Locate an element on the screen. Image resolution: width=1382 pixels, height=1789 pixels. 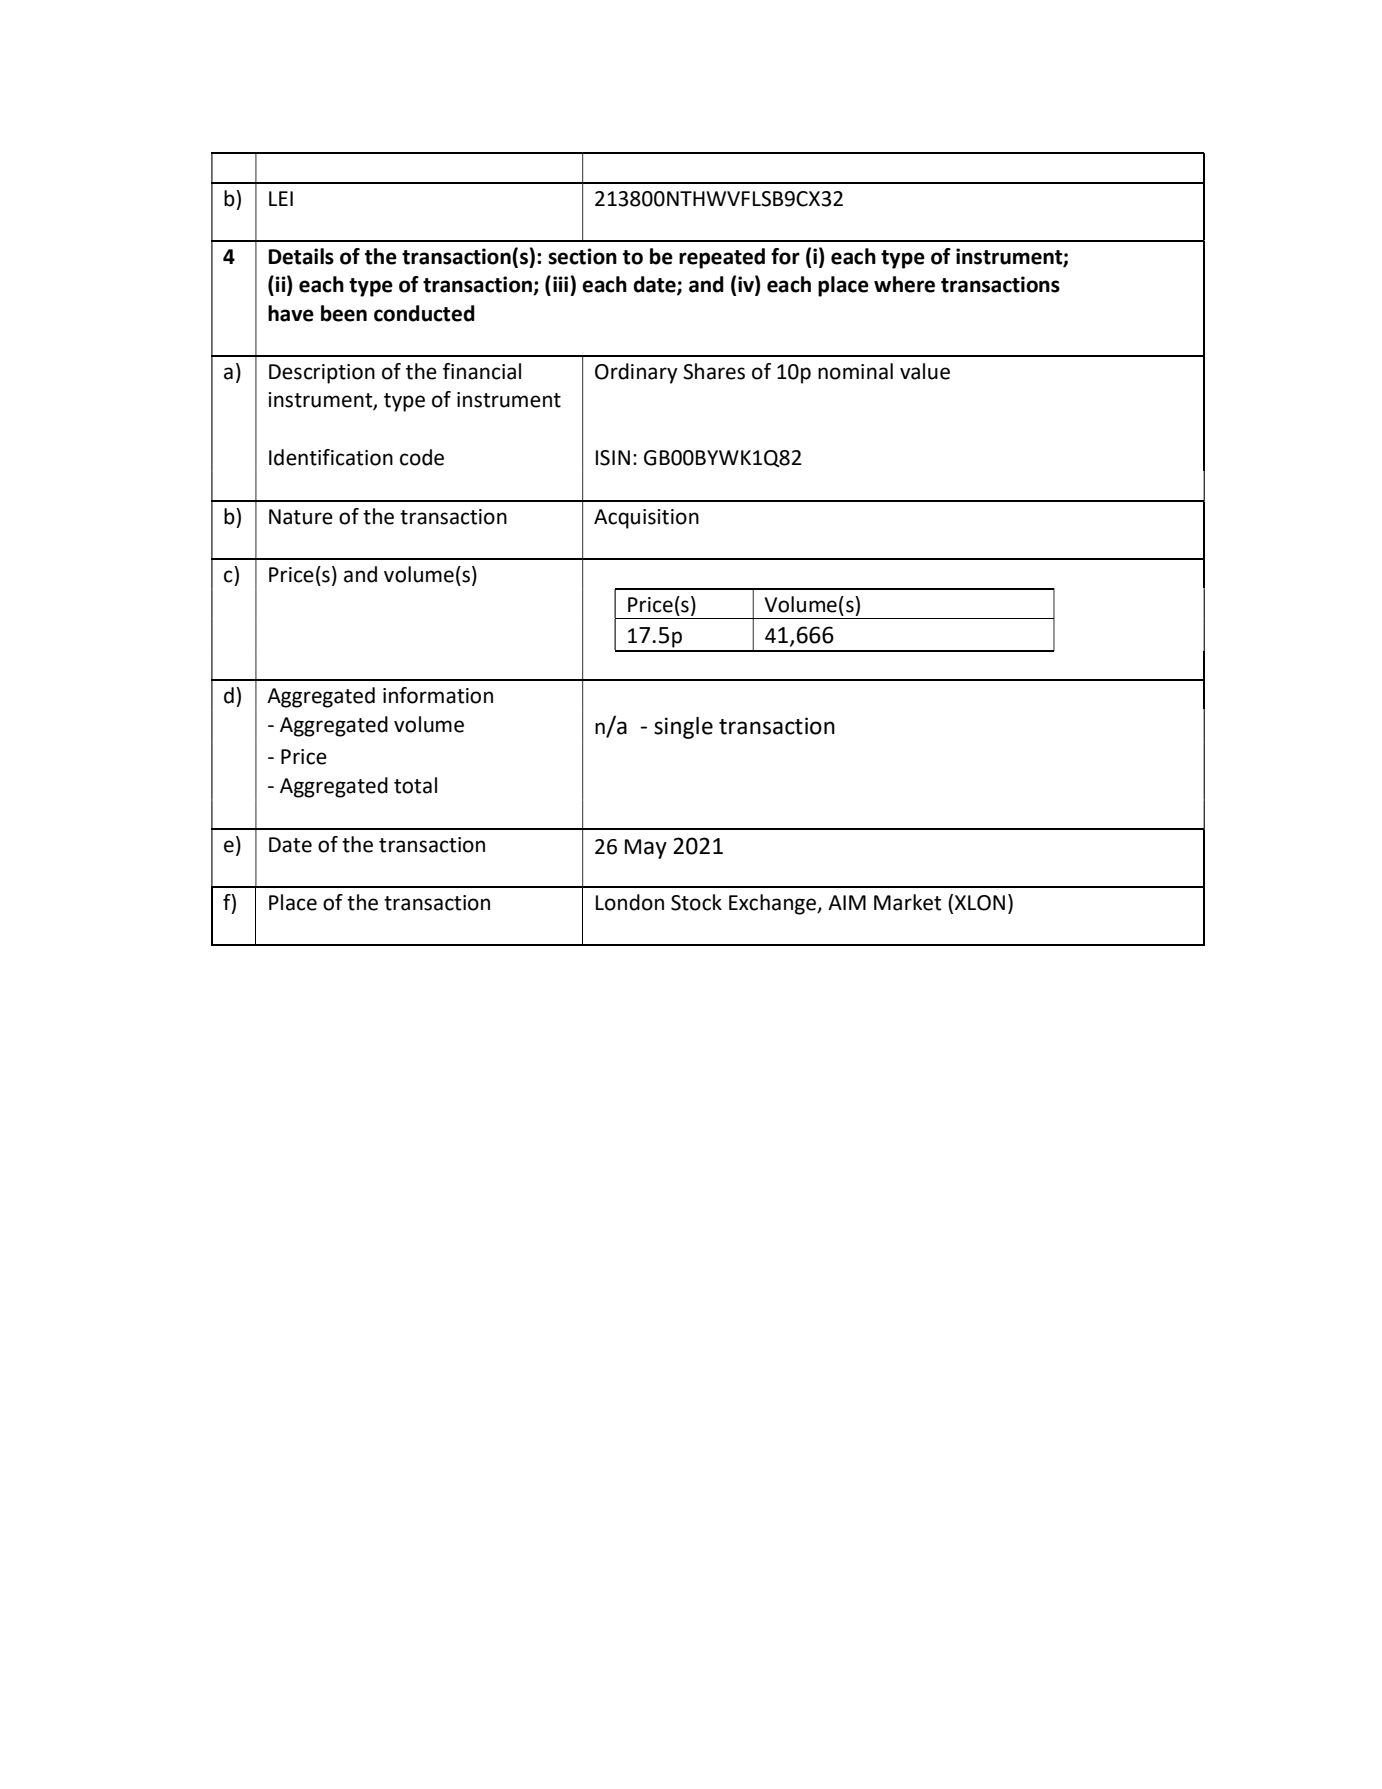
section is located at coordinates (582, 256).
